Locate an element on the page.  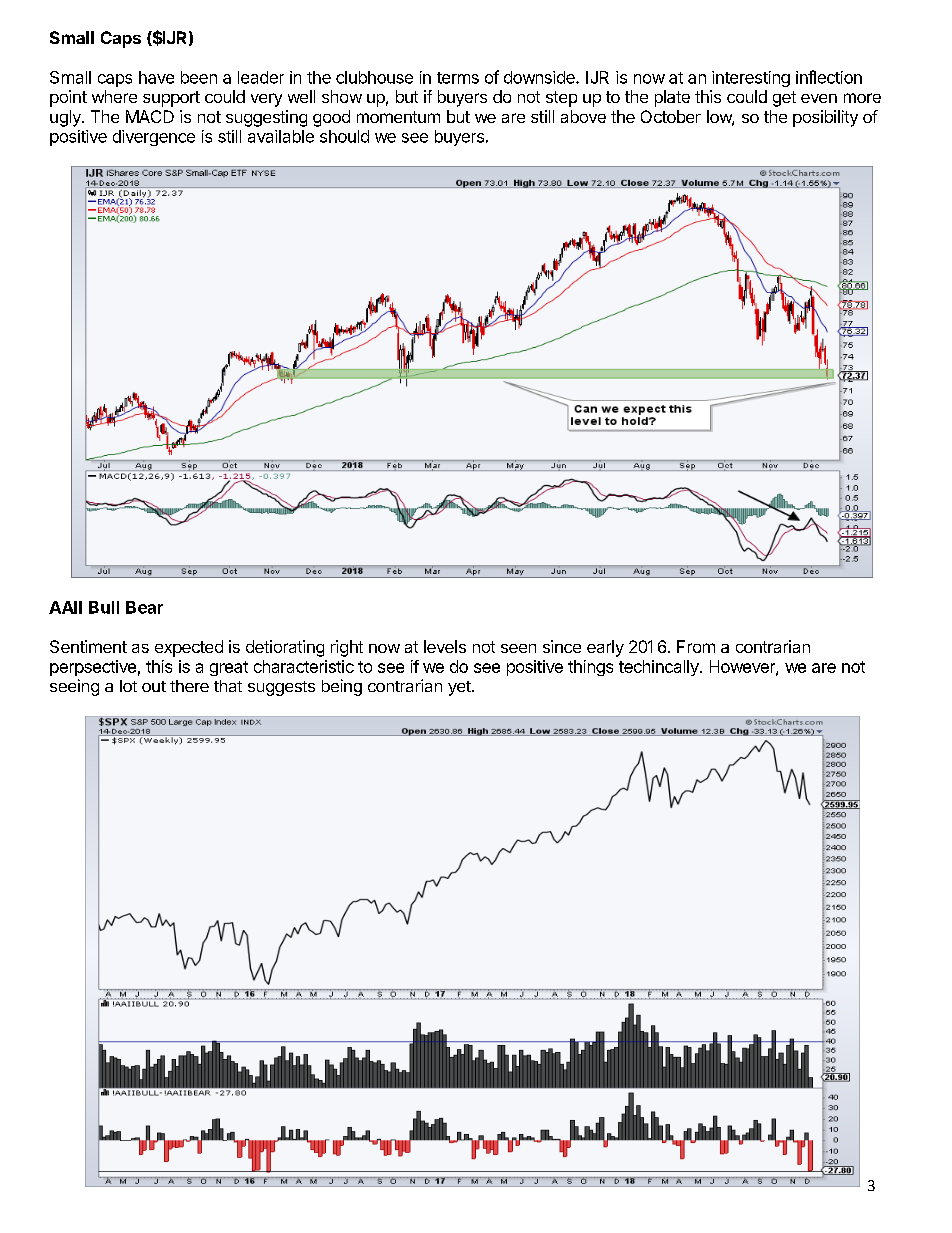
support is located at coordinates (171, 99).
